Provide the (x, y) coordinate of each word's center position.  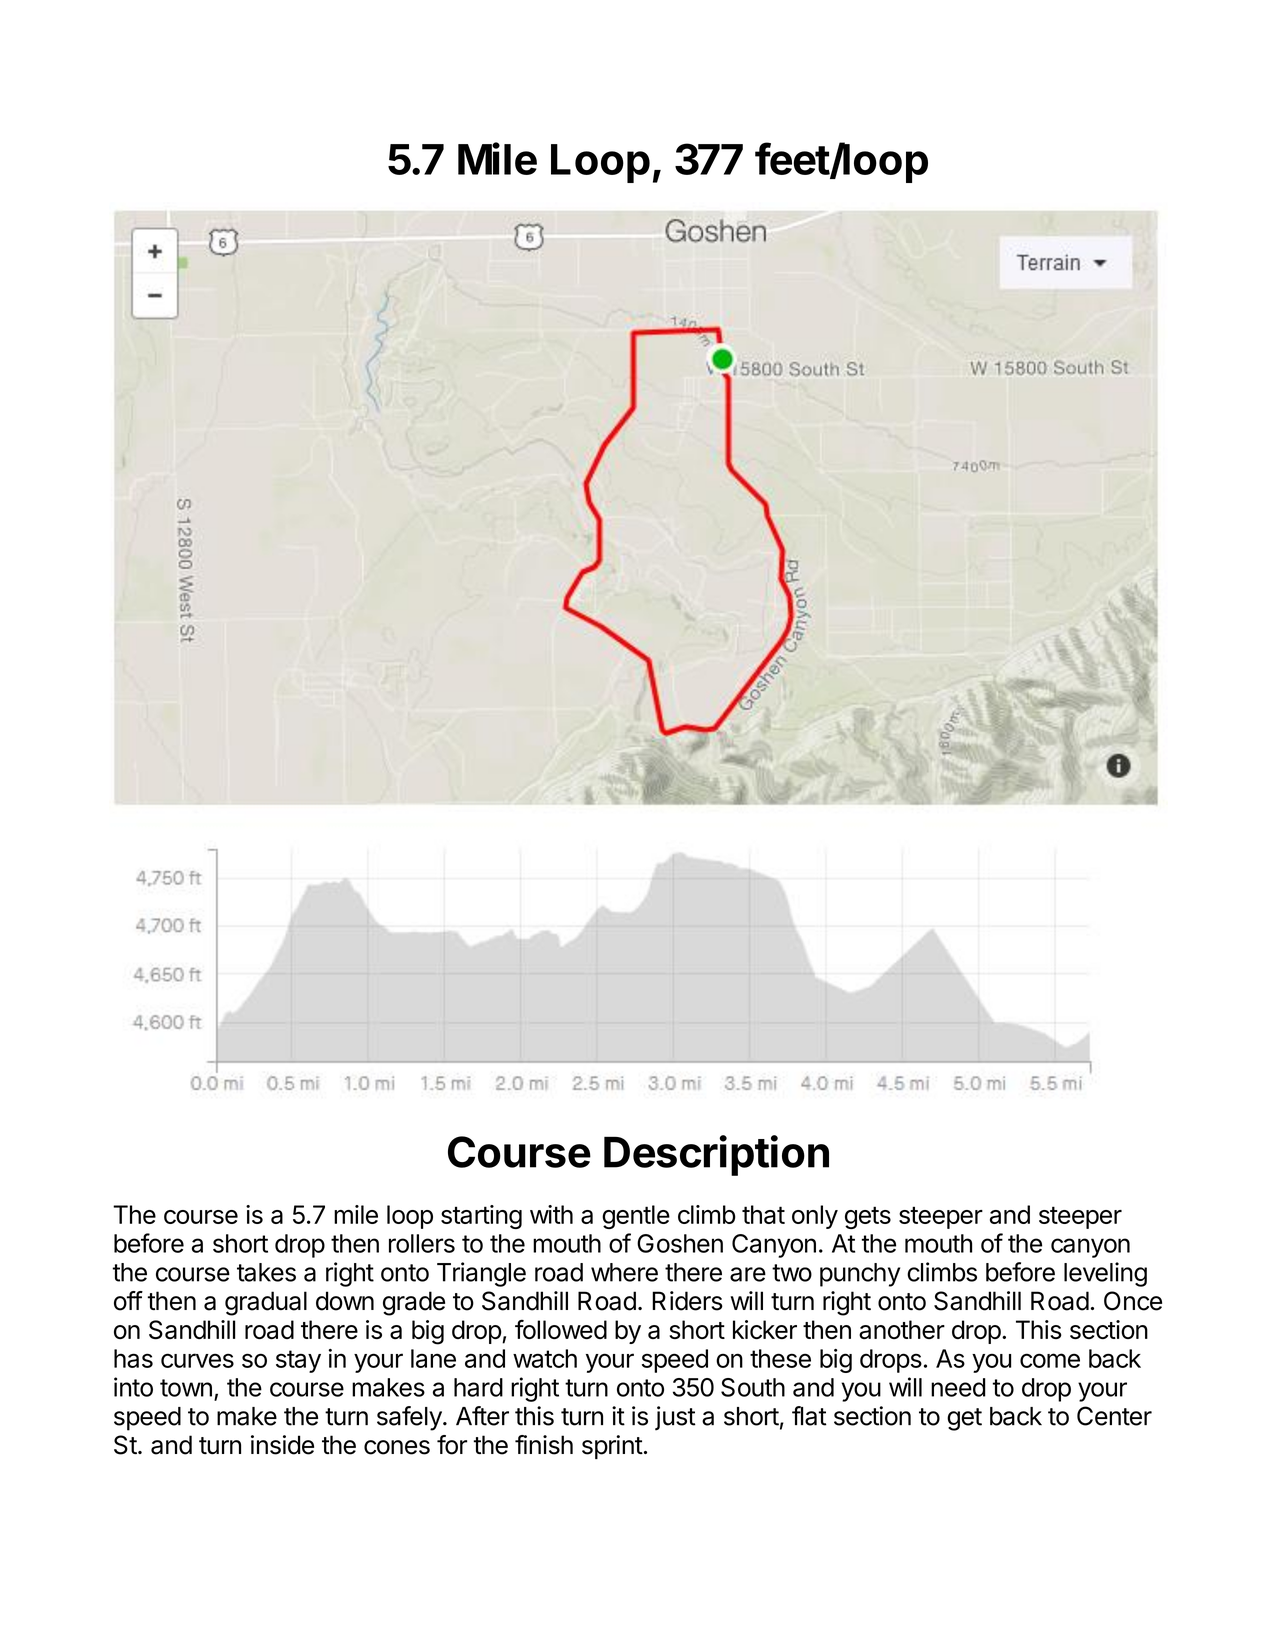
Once (1133, 1301)
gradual (266, 1303)
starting (481, 1217)
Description (716, 1155)
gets (868, 1217)
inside (282, 1445)
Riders (687, 1301)
